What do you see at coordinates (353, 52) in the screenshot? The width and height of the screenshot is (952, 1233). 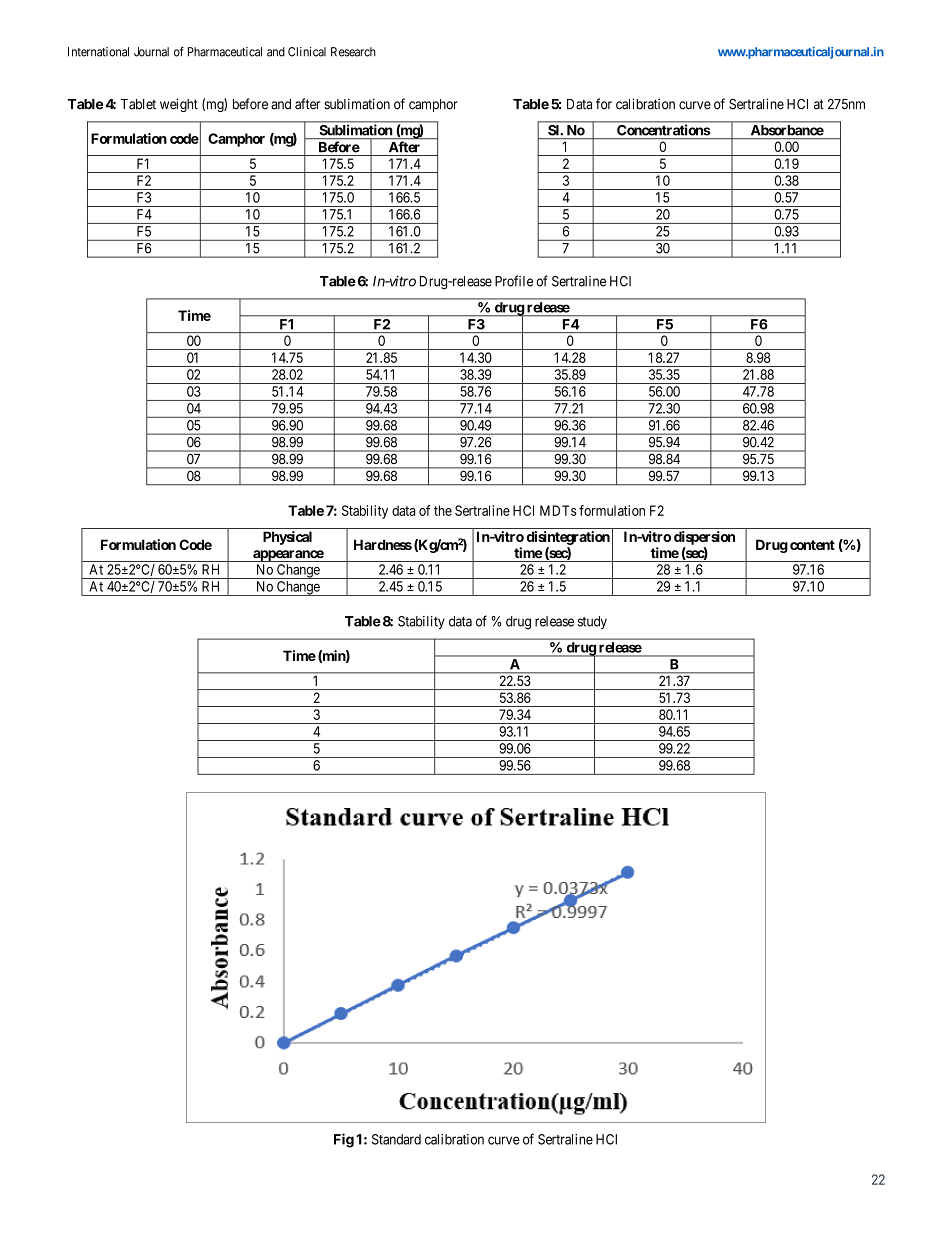 I see `Research` at bounding box center [353, 52].
